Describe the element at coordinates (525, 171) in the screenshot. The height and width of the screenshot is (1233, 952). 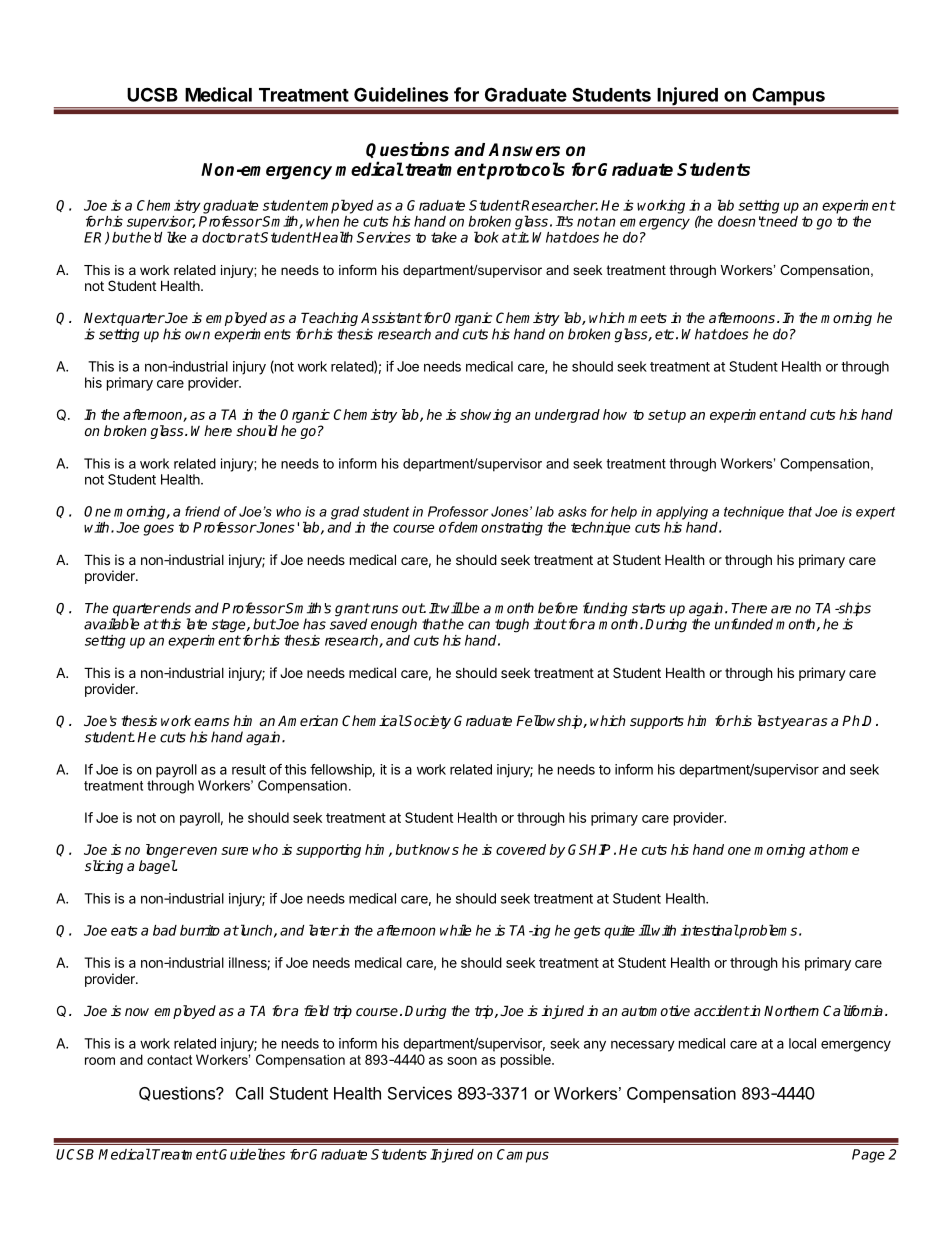
I see `protocols` at that location.
